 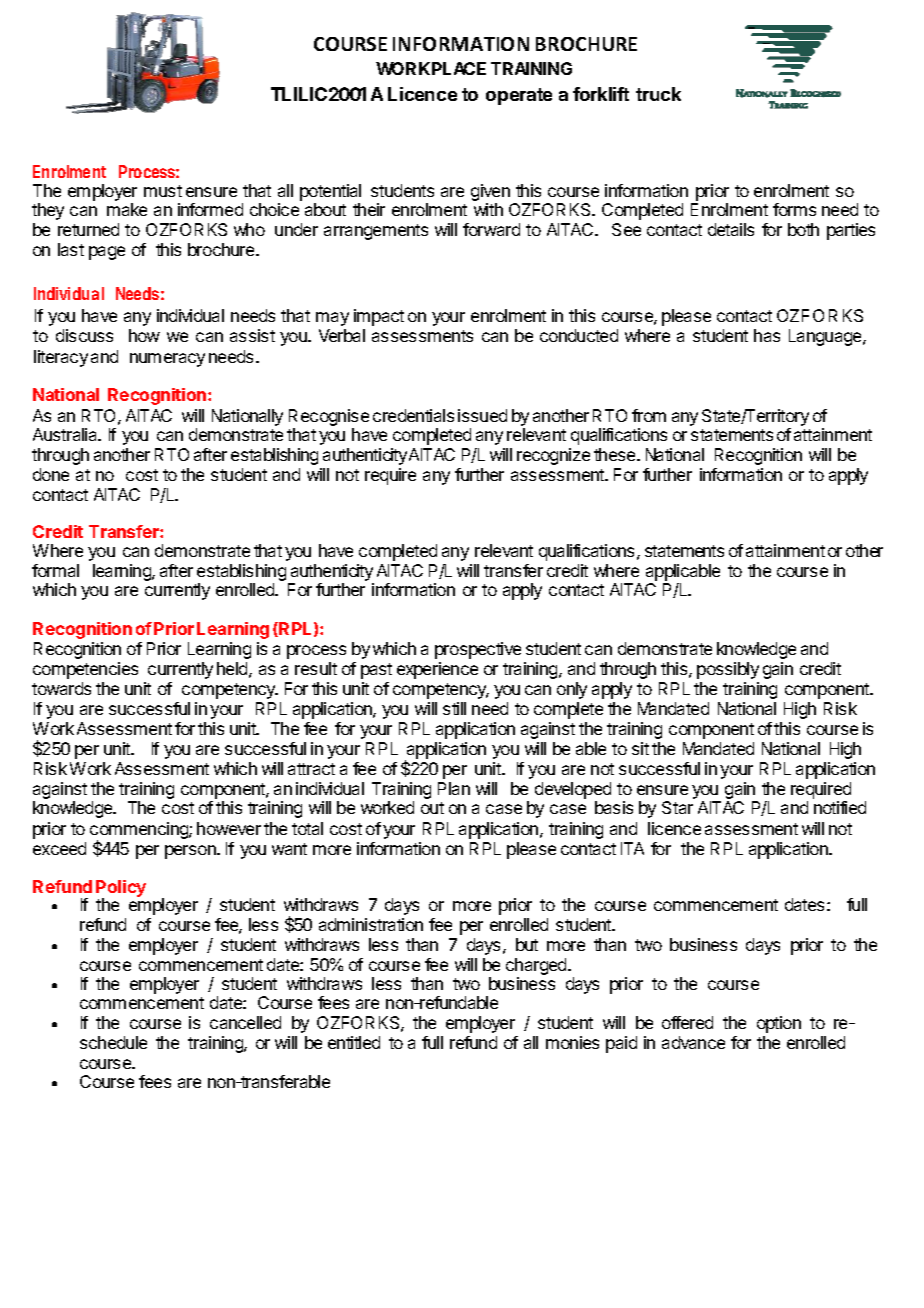 What do you see at coordinates (354, 1042) in the image?
I see `entitled` at bounding box center [354, 1042].
